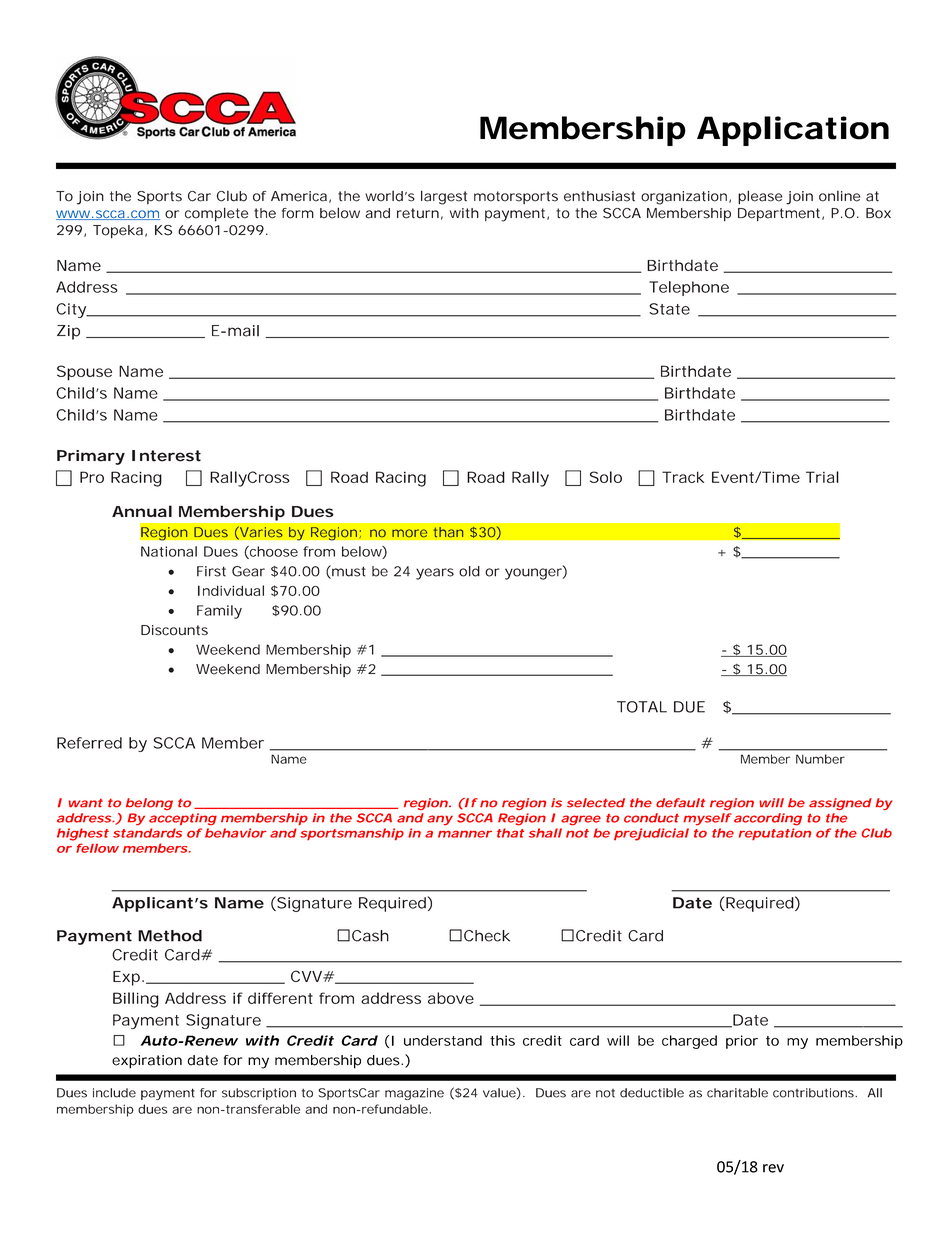 The image size is (952, 1233). I want to click on include, so click(114, 1093).
